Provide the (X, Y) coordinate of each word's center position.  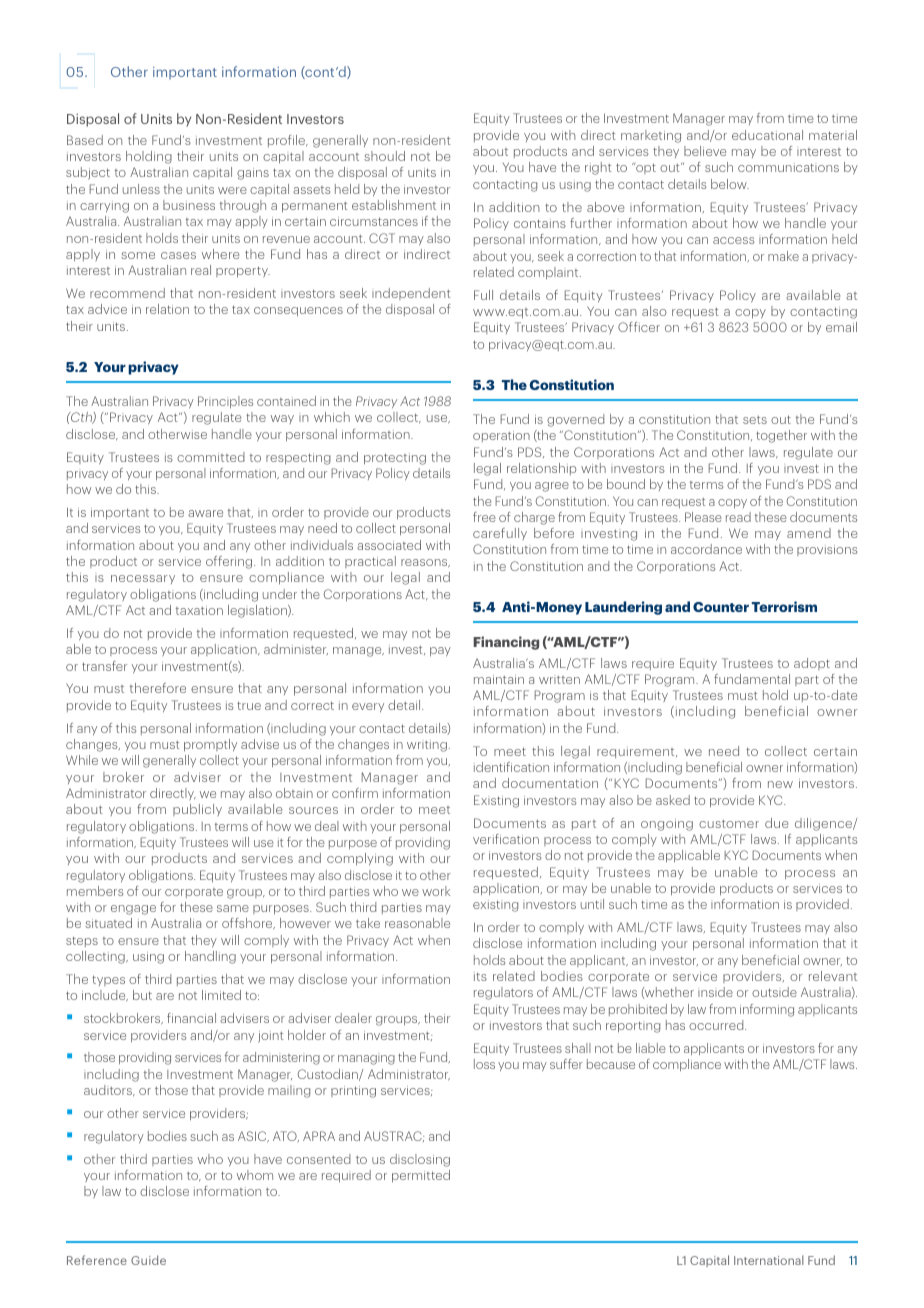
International (769, 1260)
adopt (812, 664)
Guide (148, 1260)
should (384, 156)
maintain (499, 679)
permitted (421, 1176)
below (730, 184)
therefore (158, 688)
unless (141, 189)
